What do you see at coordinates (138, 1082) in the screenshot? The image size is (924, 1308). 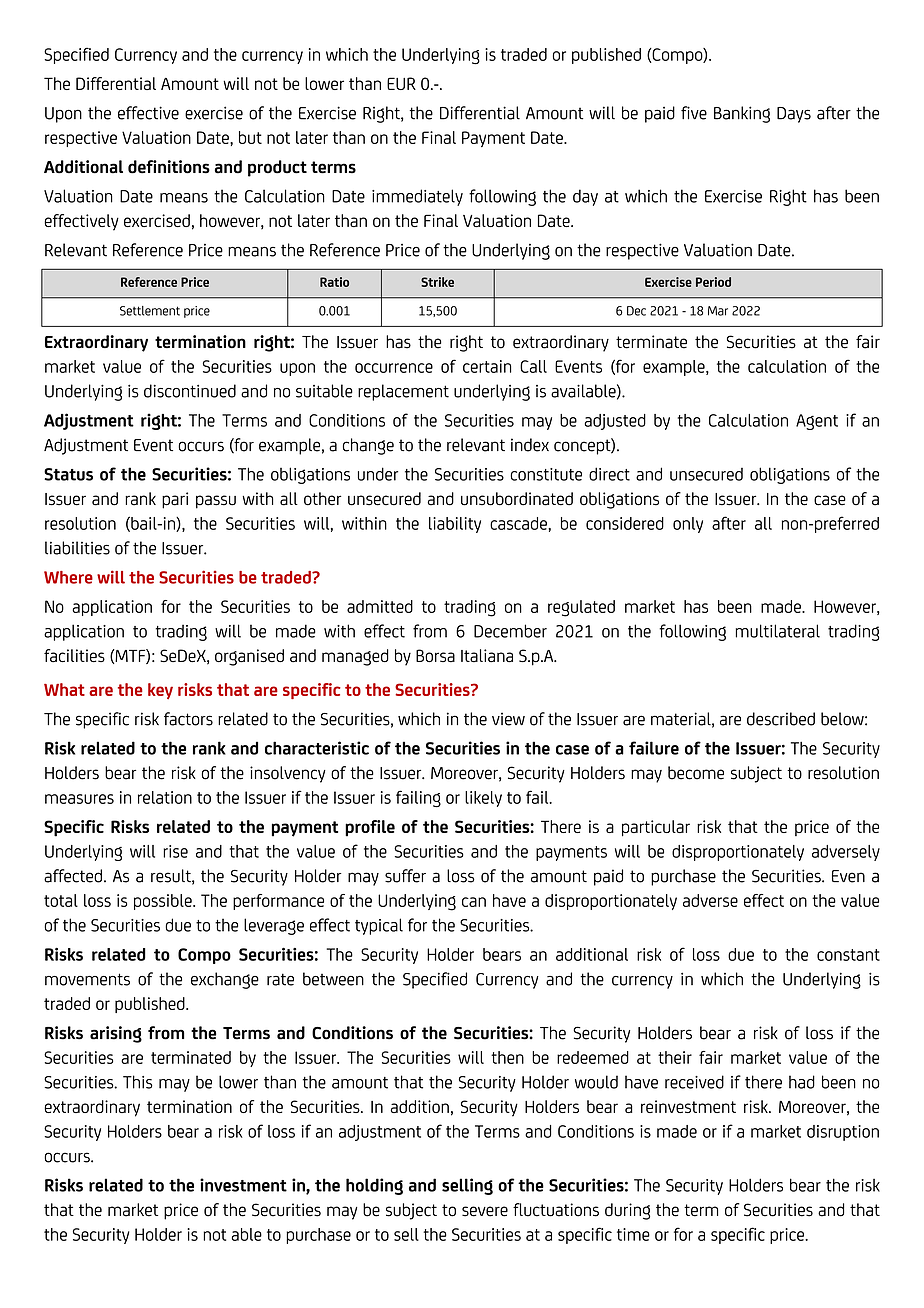 I see `This` at bounding box center [138, 1082].
